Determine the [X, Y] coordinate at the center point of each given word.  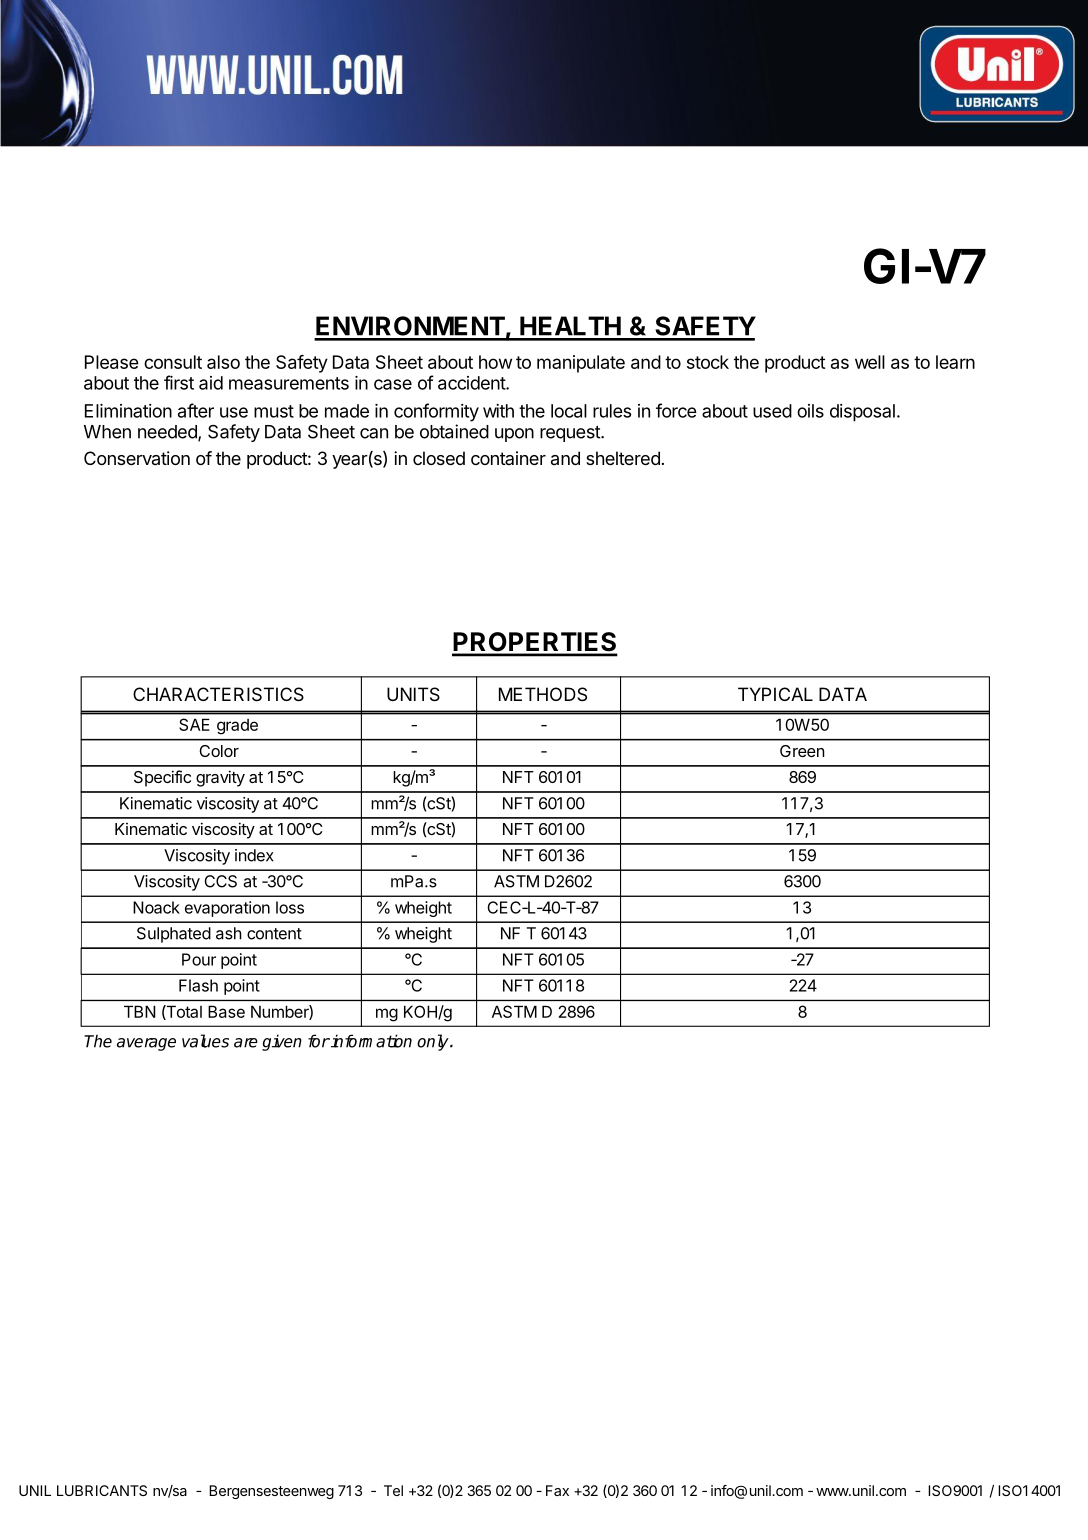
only [434, 1042]
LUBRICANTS [102, 1490]
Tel [393, 1490]
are [246, 1043]
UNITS [413, 694]
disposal [862, 413]
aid [211, 383]
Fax [557, 1490]
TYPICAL [775, 694]
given [282, 1042]
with [498, 411]
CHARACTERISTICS [218, 694]
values [205, 1041]
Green [802, 751]
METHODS [543, 694]
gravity [220, 778]
